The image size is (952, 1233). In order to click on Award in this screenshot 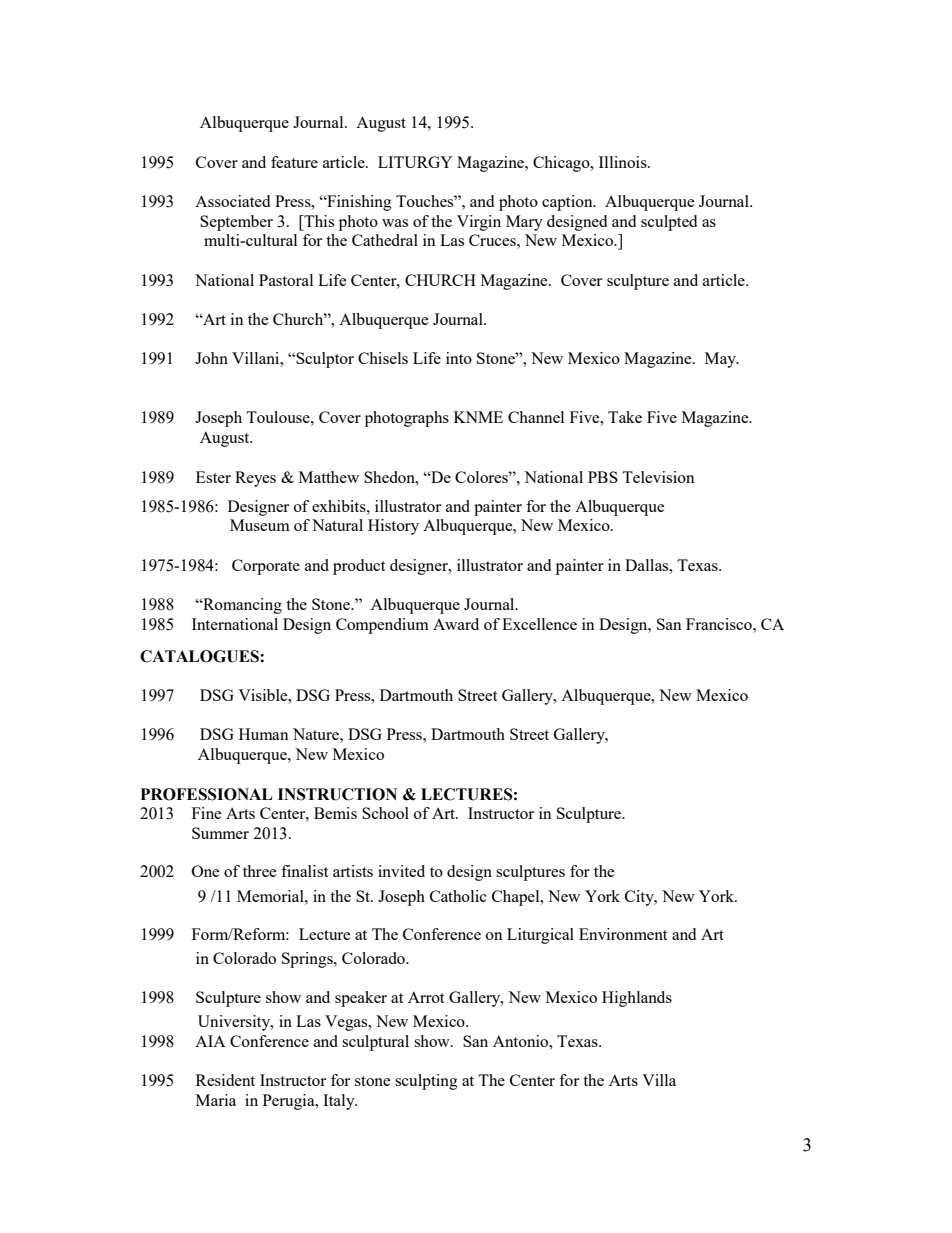, I will do `click(456, 624)`.
